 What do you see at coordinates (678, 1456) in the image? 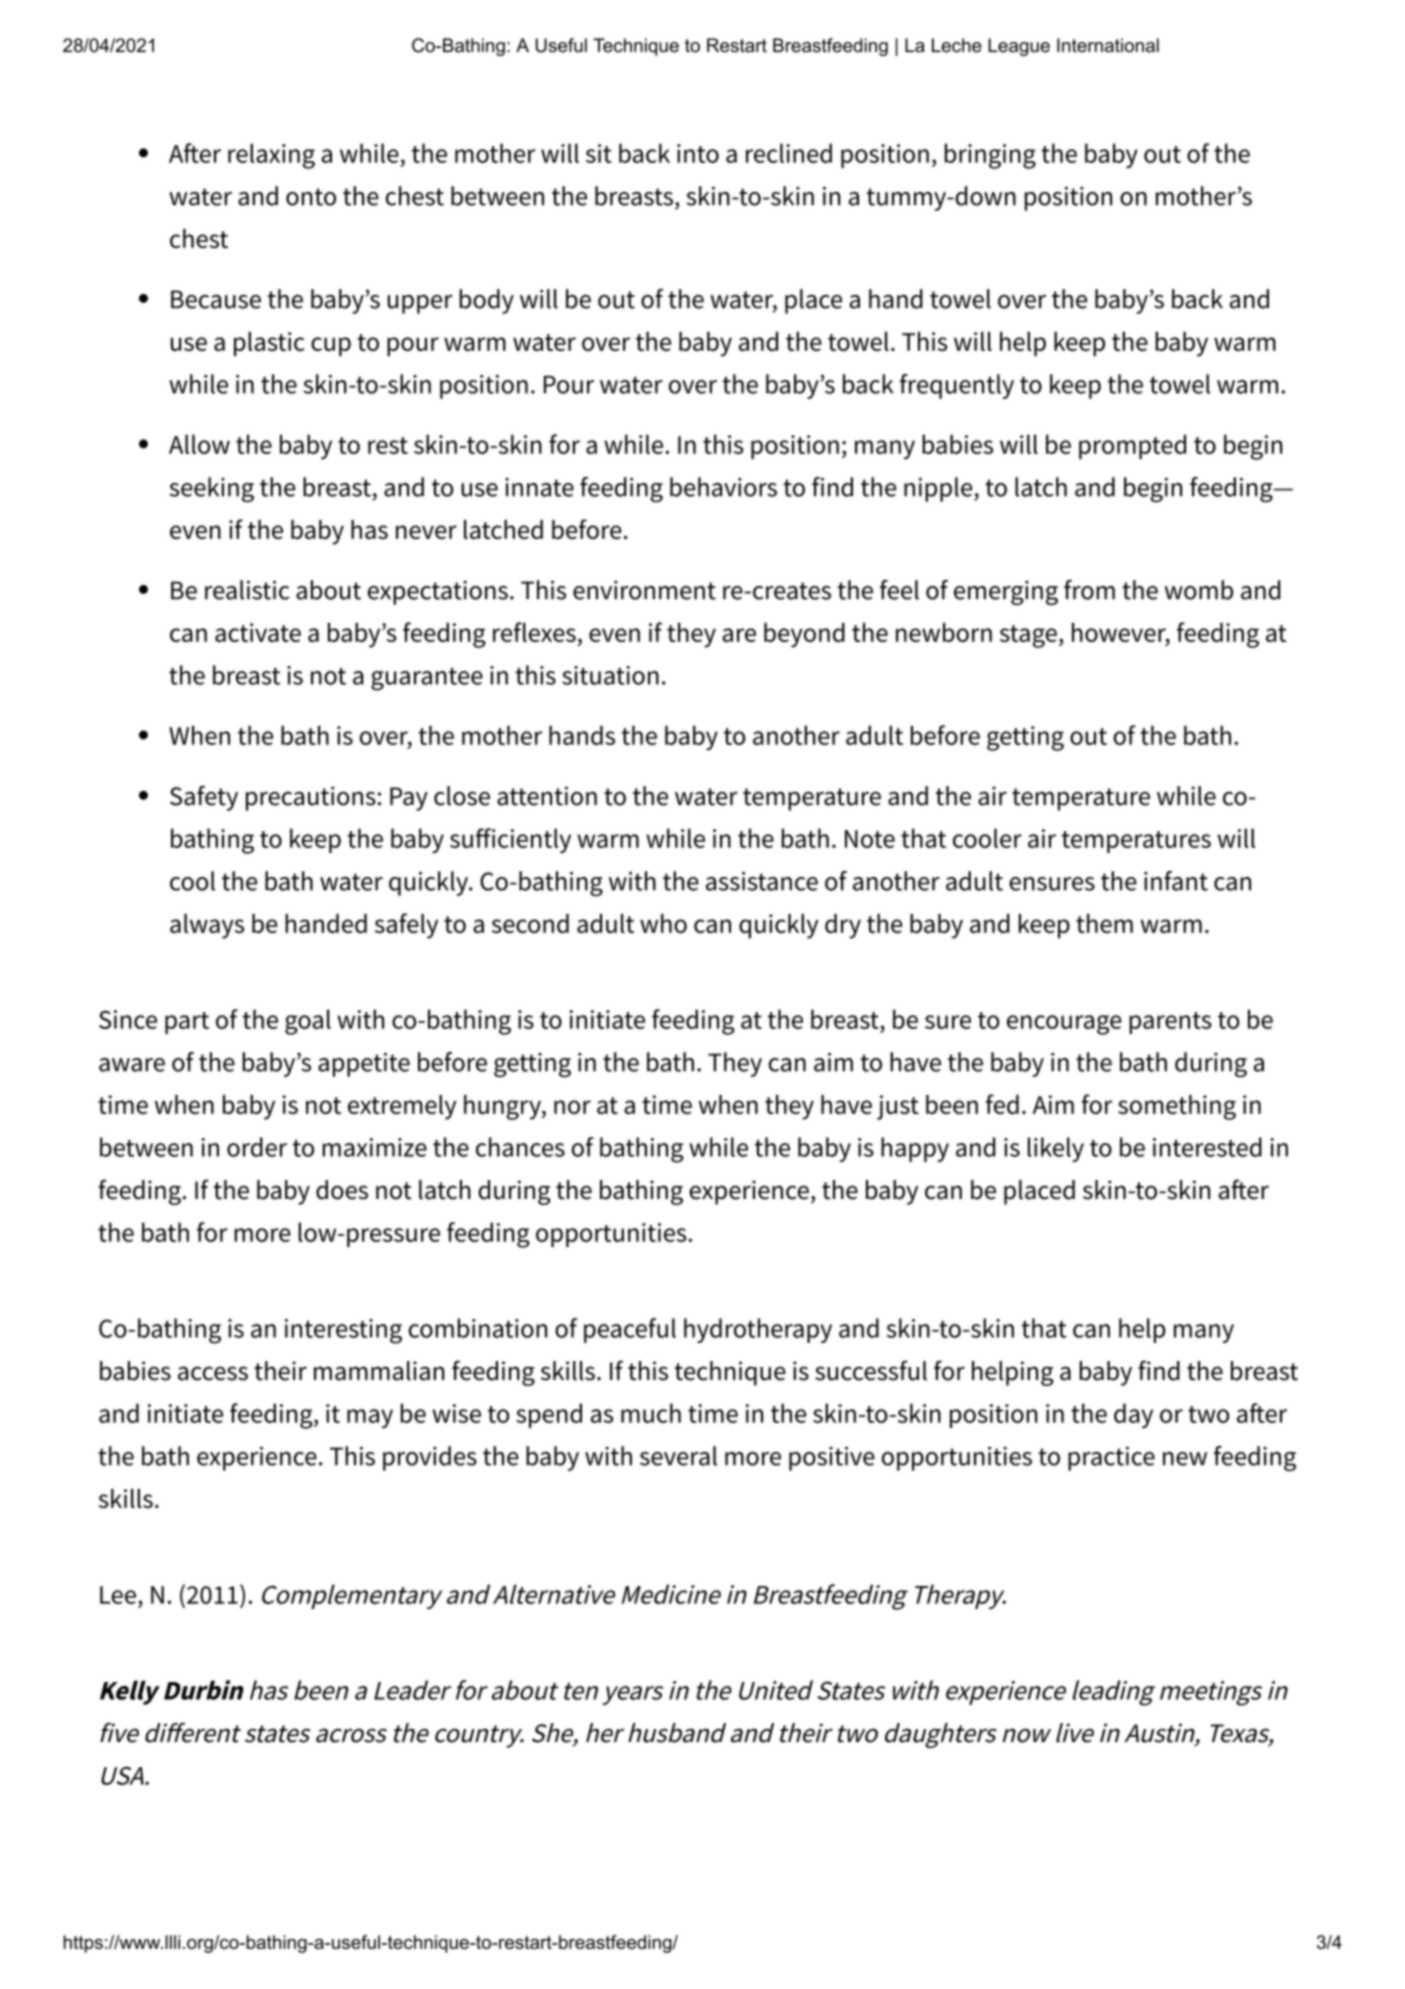
I see `several` at bounding box center [678, 1456].
